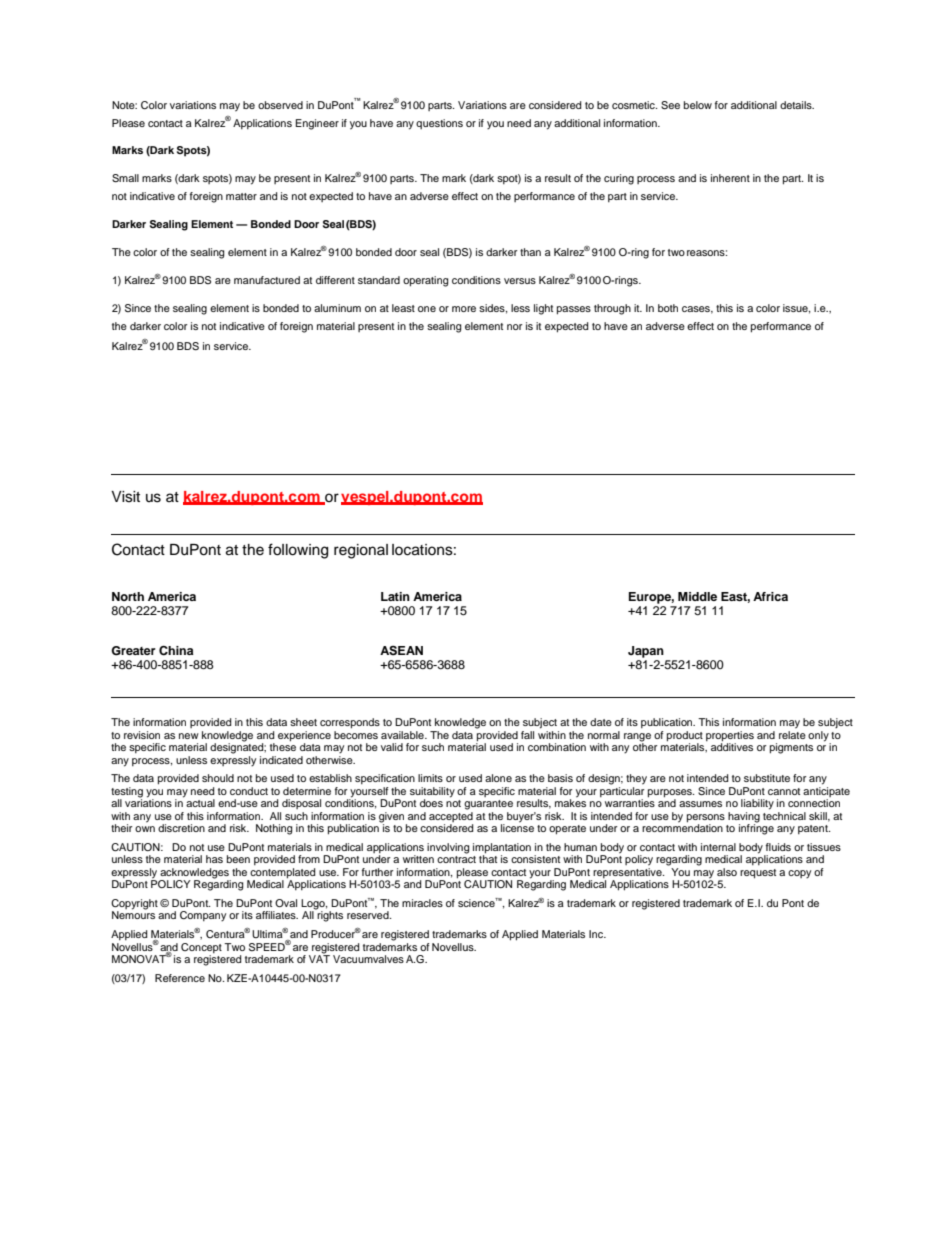 This screenshot has width=952, height=1233. Describe the element at coordinates (125, 497) in the screenshot. I see `Visit` at that location.
